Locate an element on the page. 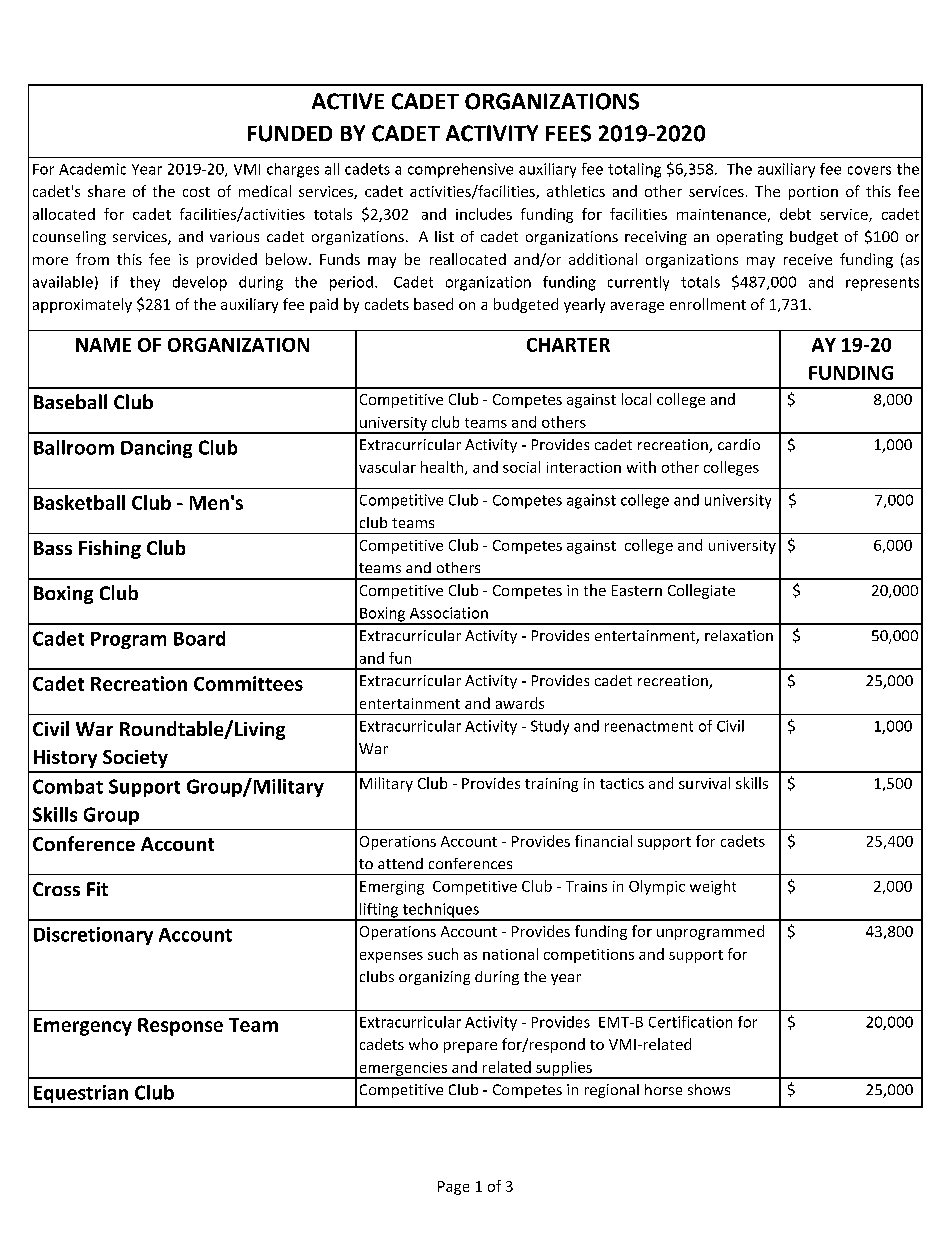  attend is located at coordinates (400, 863).
